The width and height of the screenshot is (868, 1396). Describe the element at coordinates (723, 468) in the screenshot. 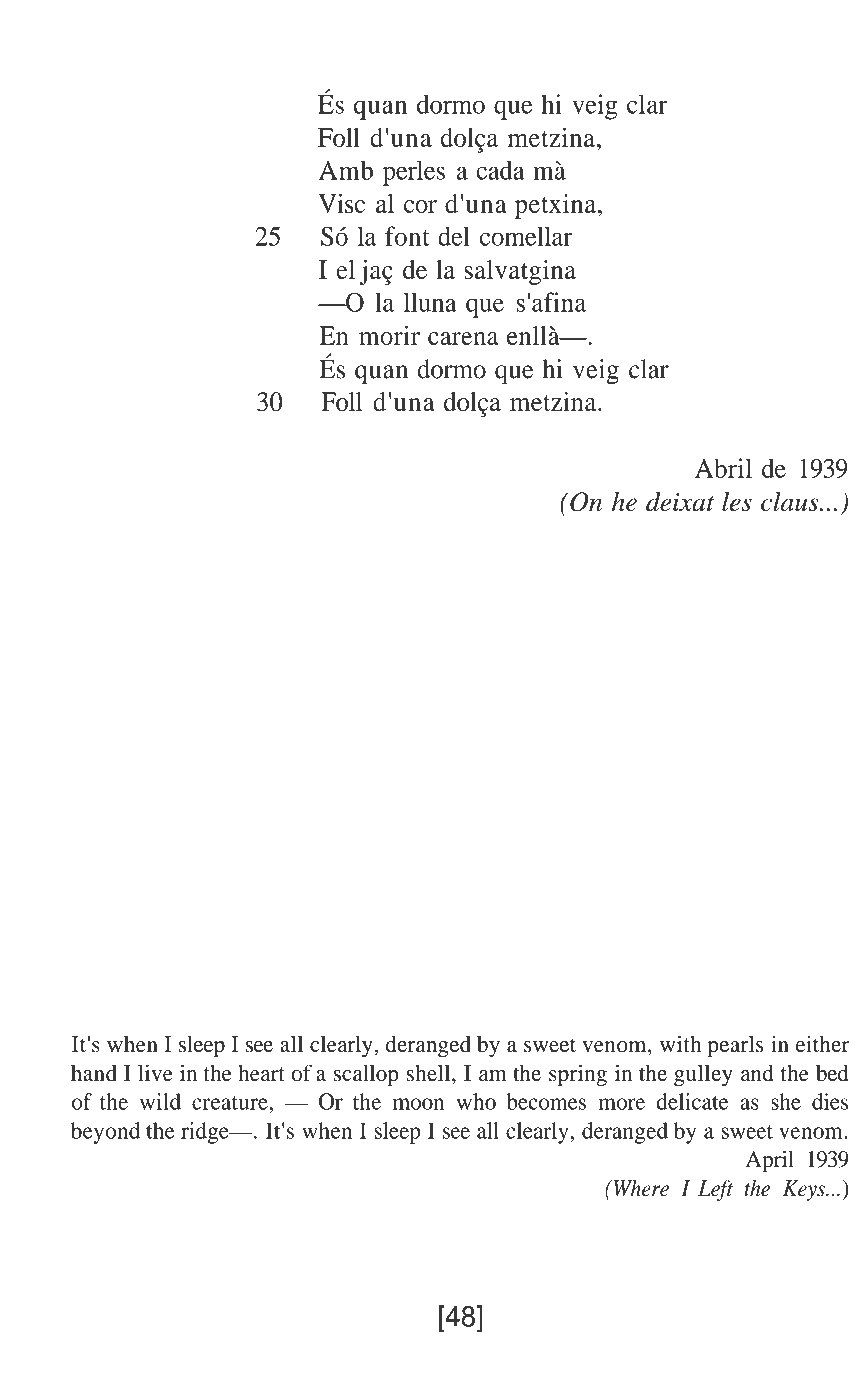

I see `Abril` at that location.
